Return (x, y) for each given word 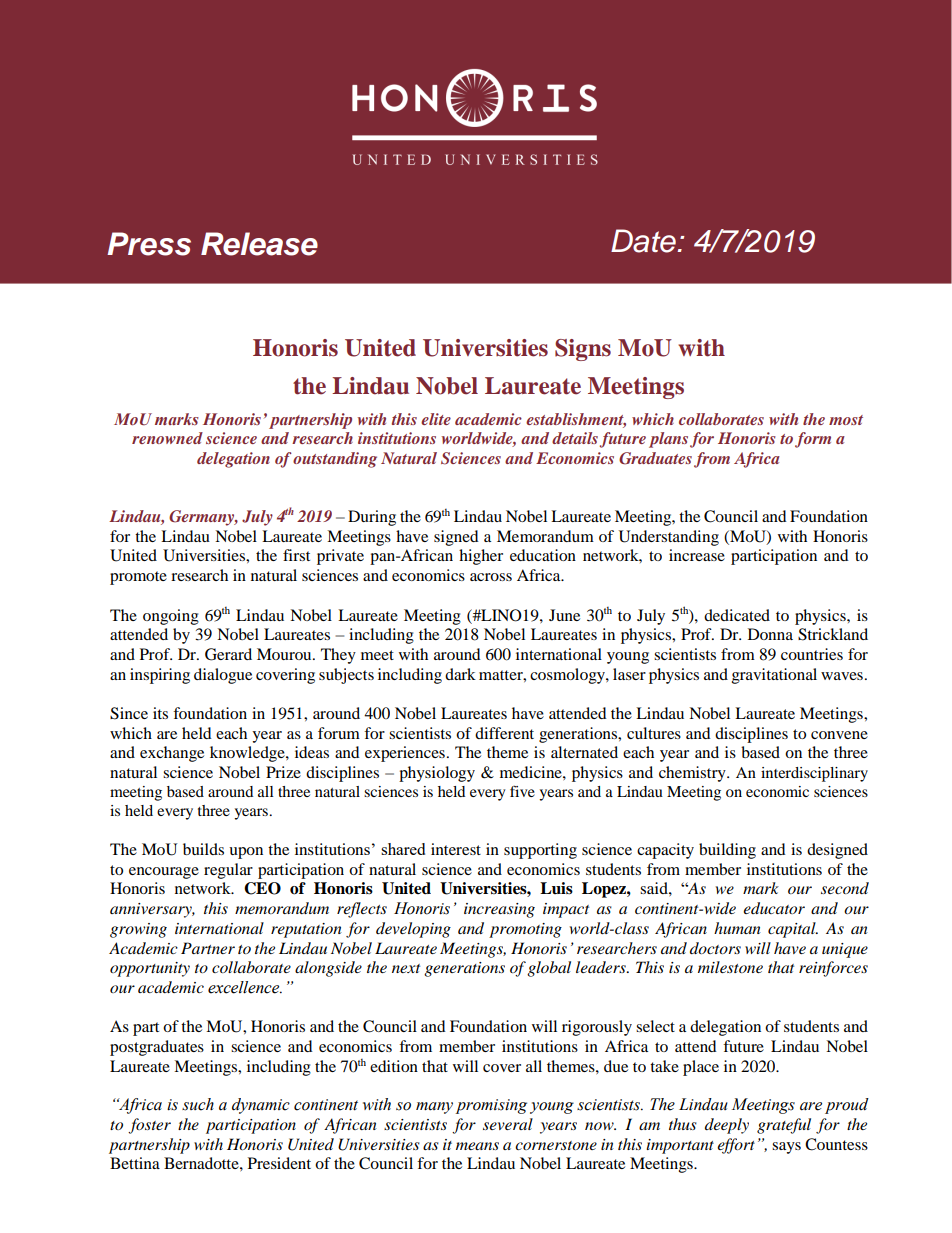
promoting (525, 930)
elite (436, 419)
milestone (730, 967)
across (491, 577)
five (522, 791)
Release (259, 244)
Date (644, 241)
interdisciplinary (814, 774)
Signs (583, 350)
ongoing (171, 617)
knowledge (248, 754)
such (198, 1104)
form (813, 440)
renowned (167, 438)
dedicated (737, 615)
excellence (245, 987)
